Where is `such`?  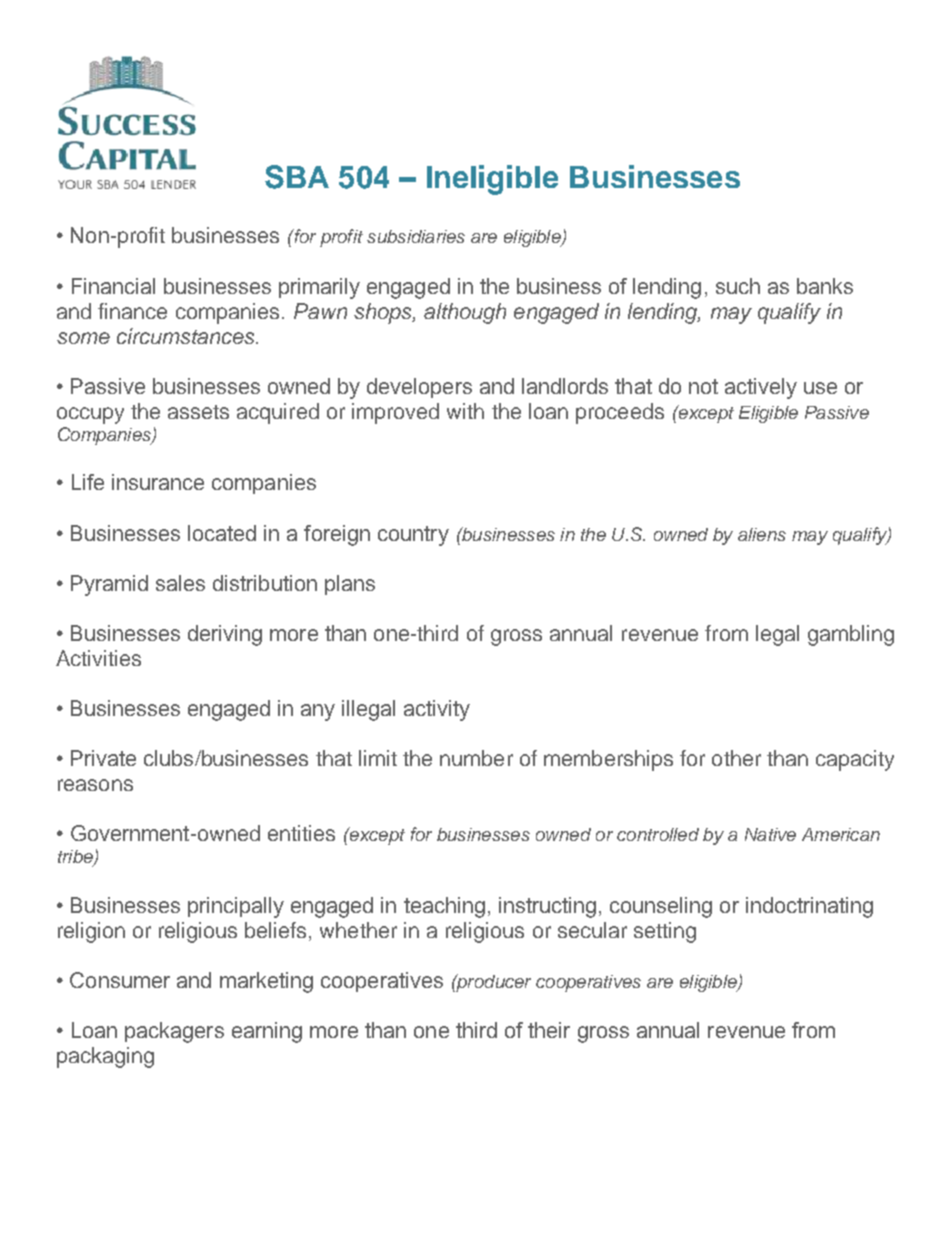 such is located at coordinates (738, 286).
